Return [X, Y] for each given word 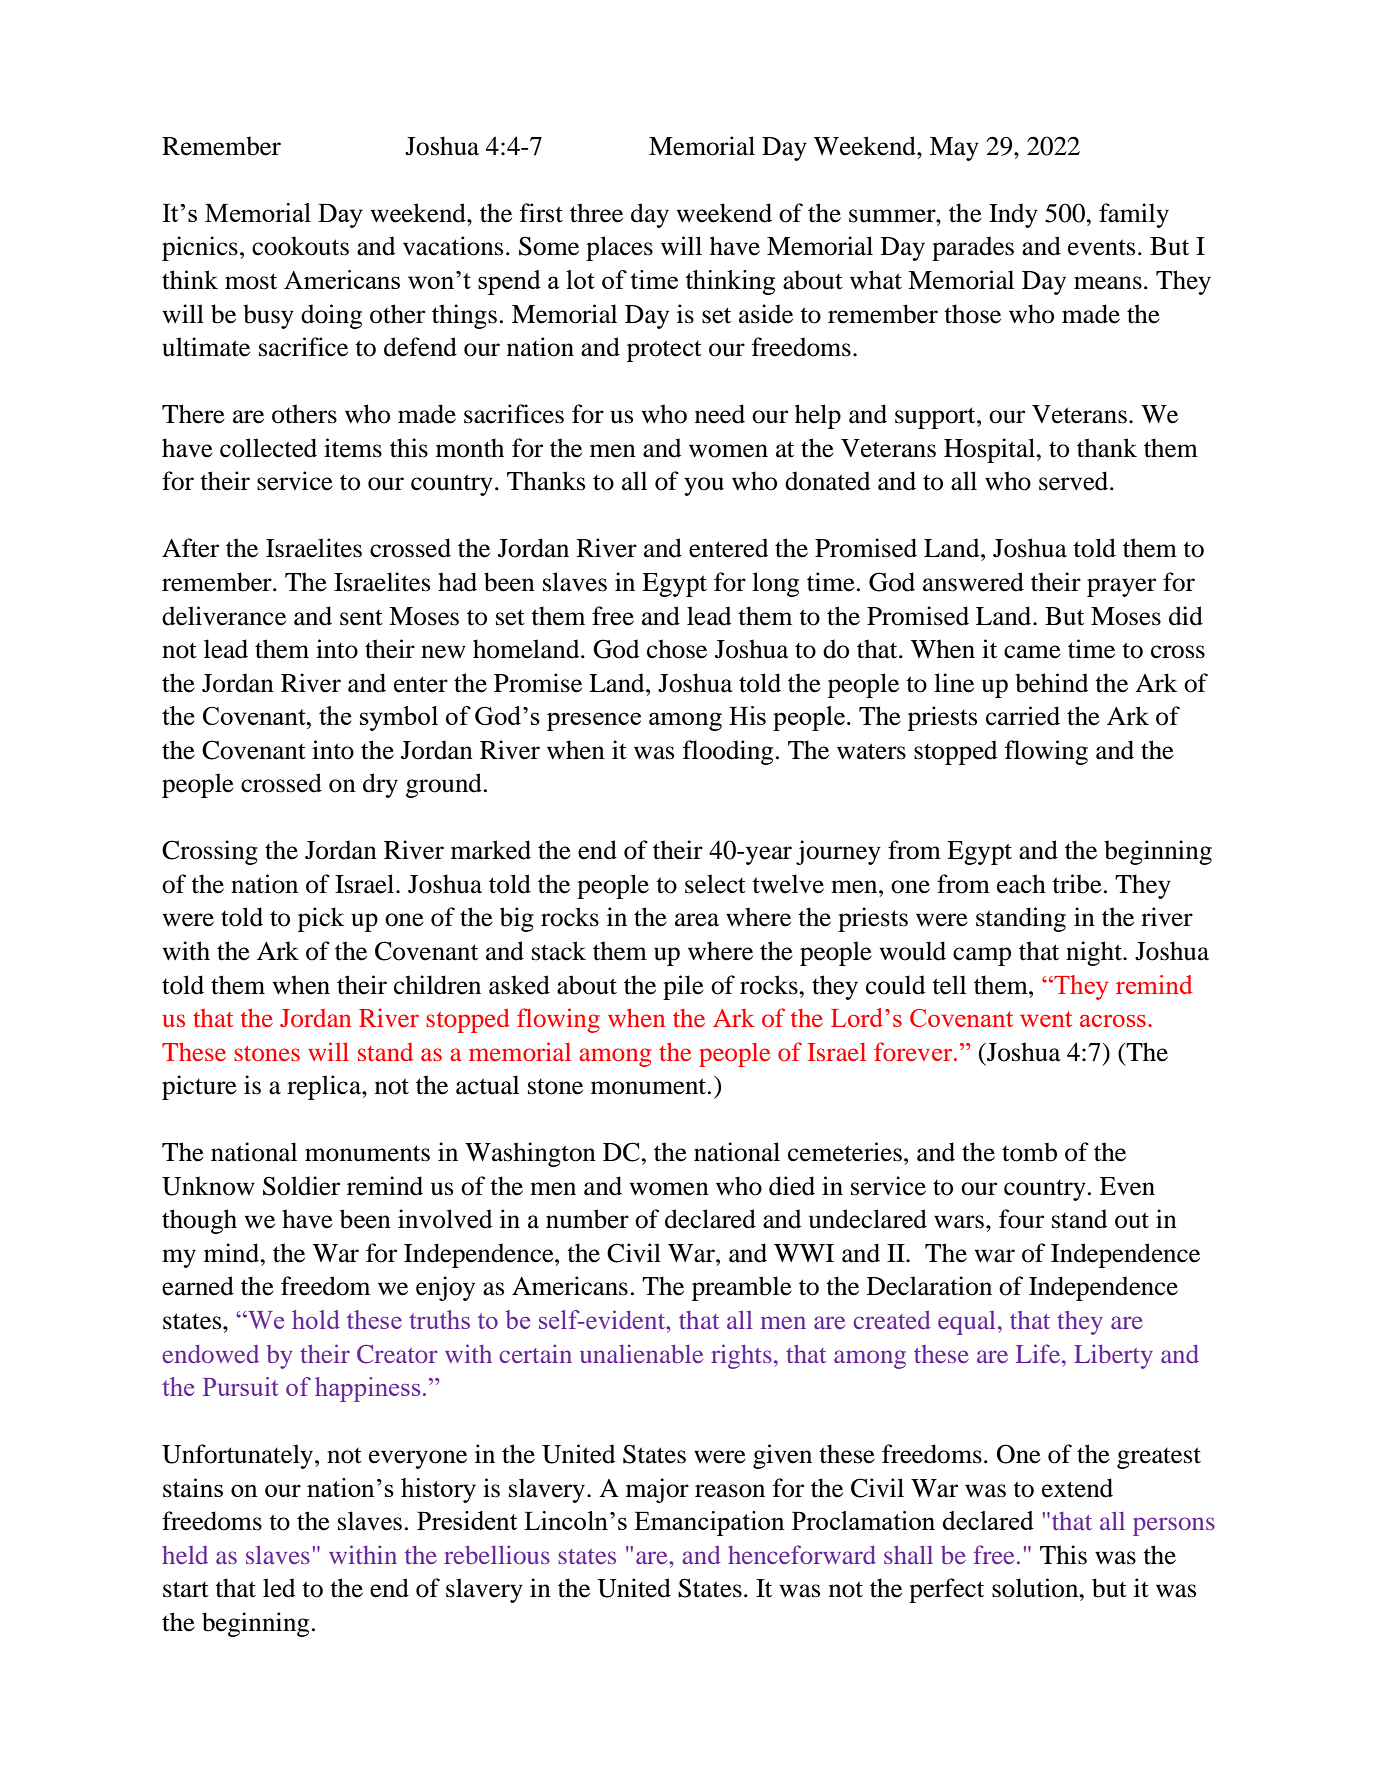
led [279, 1588]
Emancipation [709, 1523]
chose [677, 649]
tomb [1029, 1152]
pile [683, 987]
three [596, 213]
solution [1036, 1588]
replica [325, 1087]
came [1032, 652]
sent [361, 618]
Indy [1013, 215]
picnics [200, 248]
